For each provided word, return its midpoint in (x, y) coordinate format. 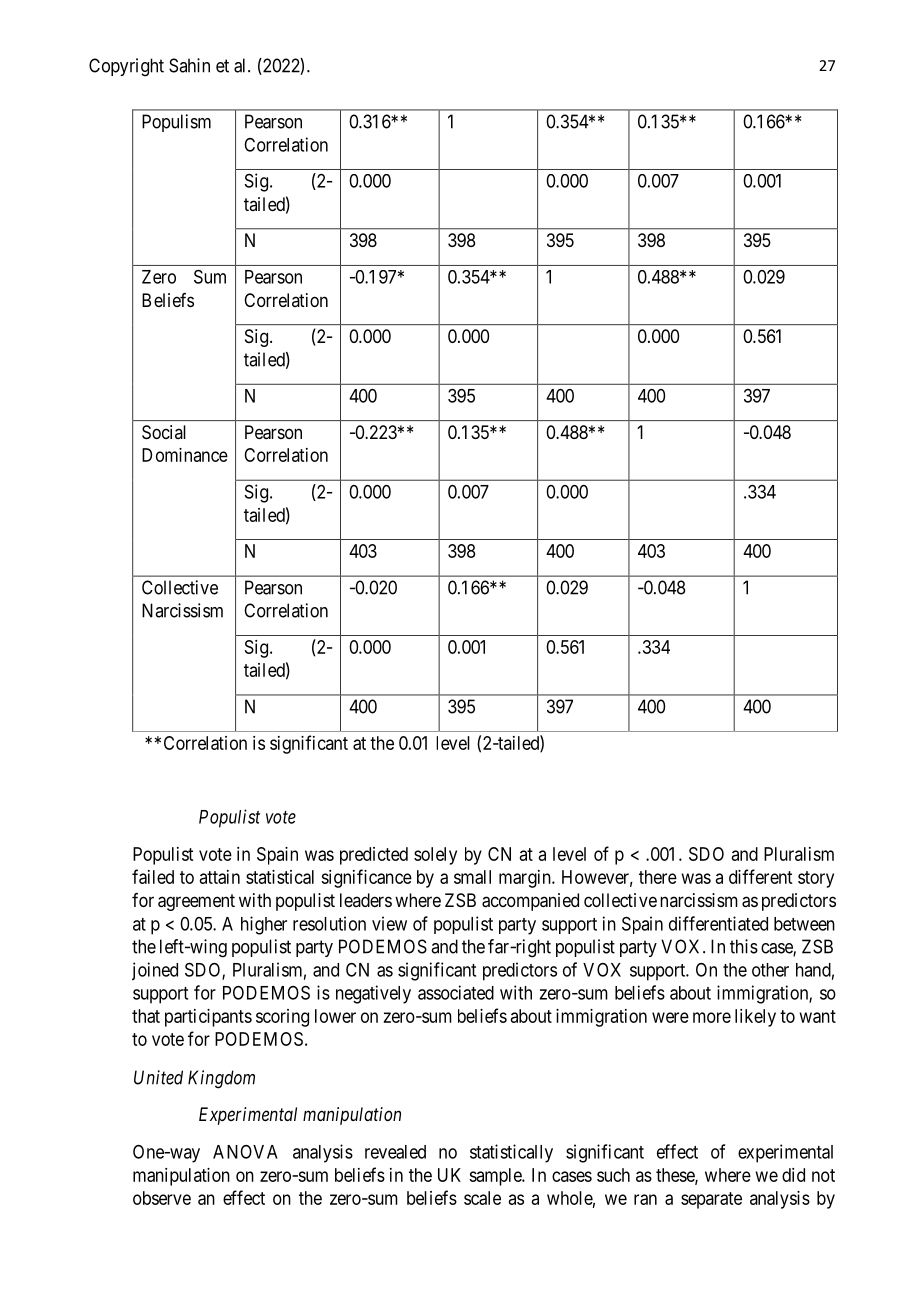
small (472, 877)
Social (164, 432)
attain (220, 877)
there (658, 877)
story (816, 879)
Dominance (185, 455)
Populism (176, 123)
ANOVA (245, 1152)
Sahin (189, 65)
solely (435, 856)
